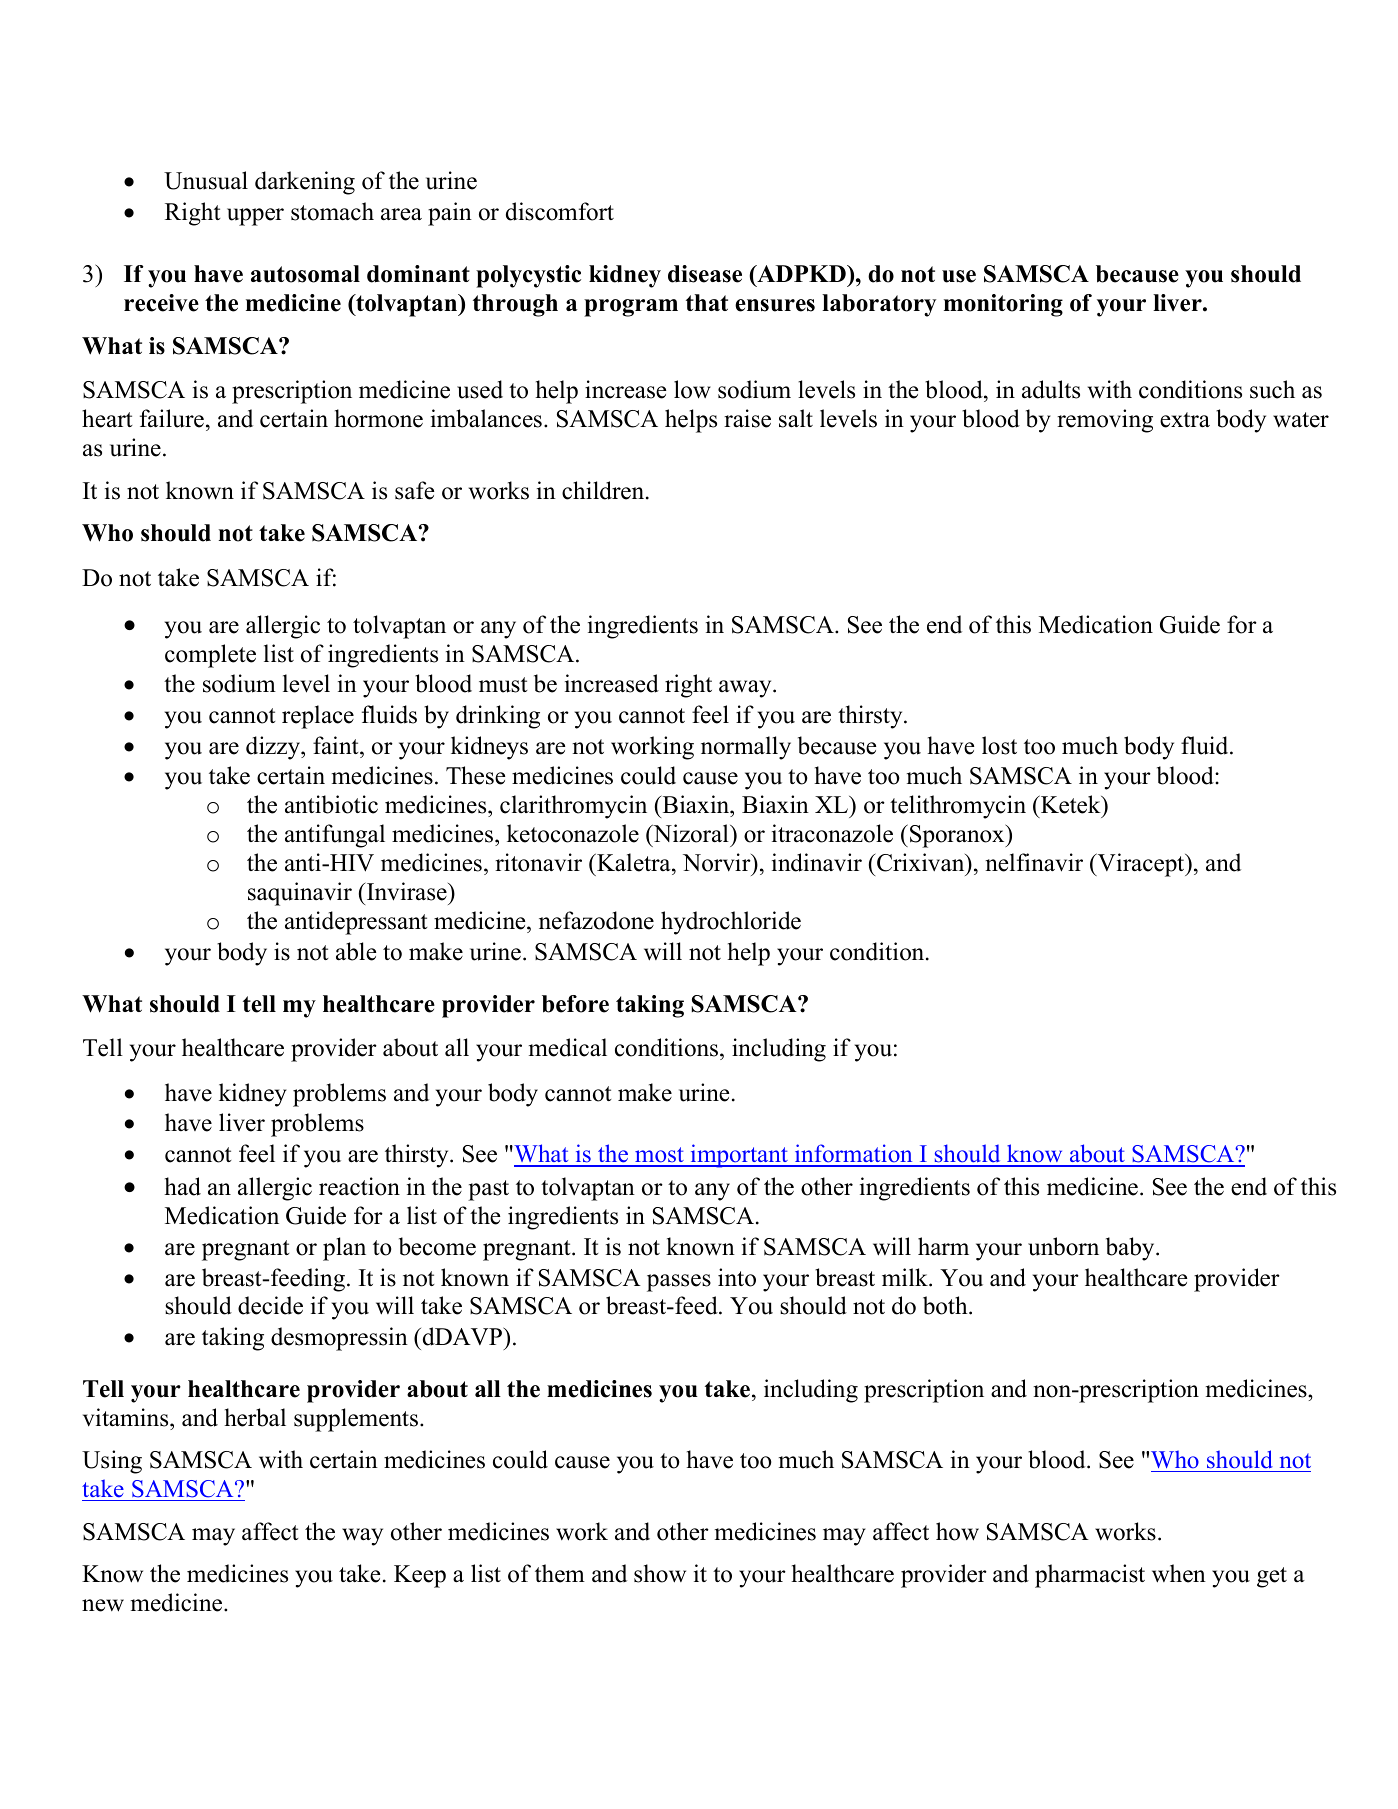 The image size is (1398, 1809). Describe the element at coordinates (1179, 1573) in the screenshot. I see `when` at that location.
